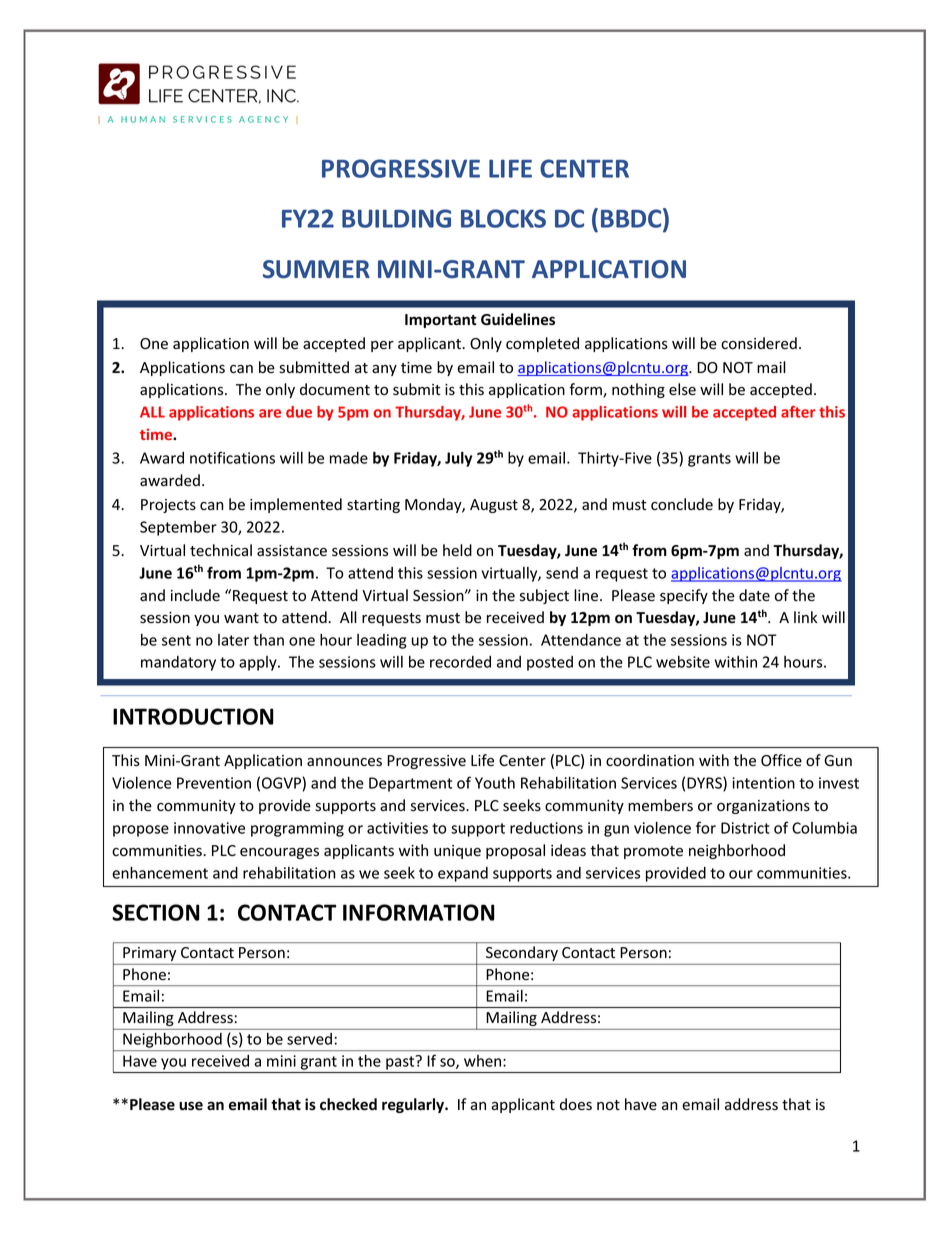 Image resolution: width=952 pixels, height=1233 pixels. I want to click on when, so click(482, 1061).
